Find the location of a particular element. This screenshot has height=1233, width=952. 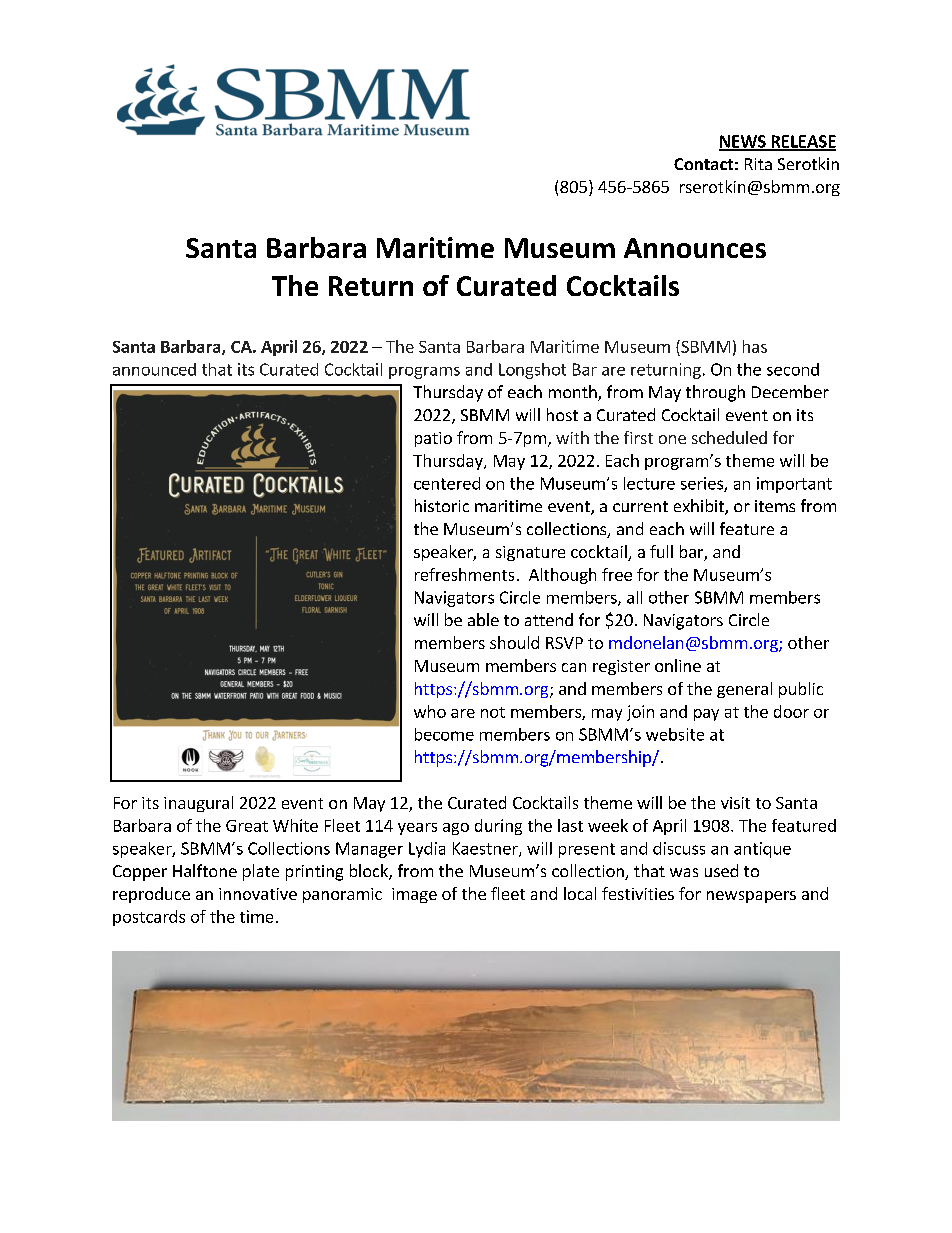

Rita is located at coordinates (758, 164).
